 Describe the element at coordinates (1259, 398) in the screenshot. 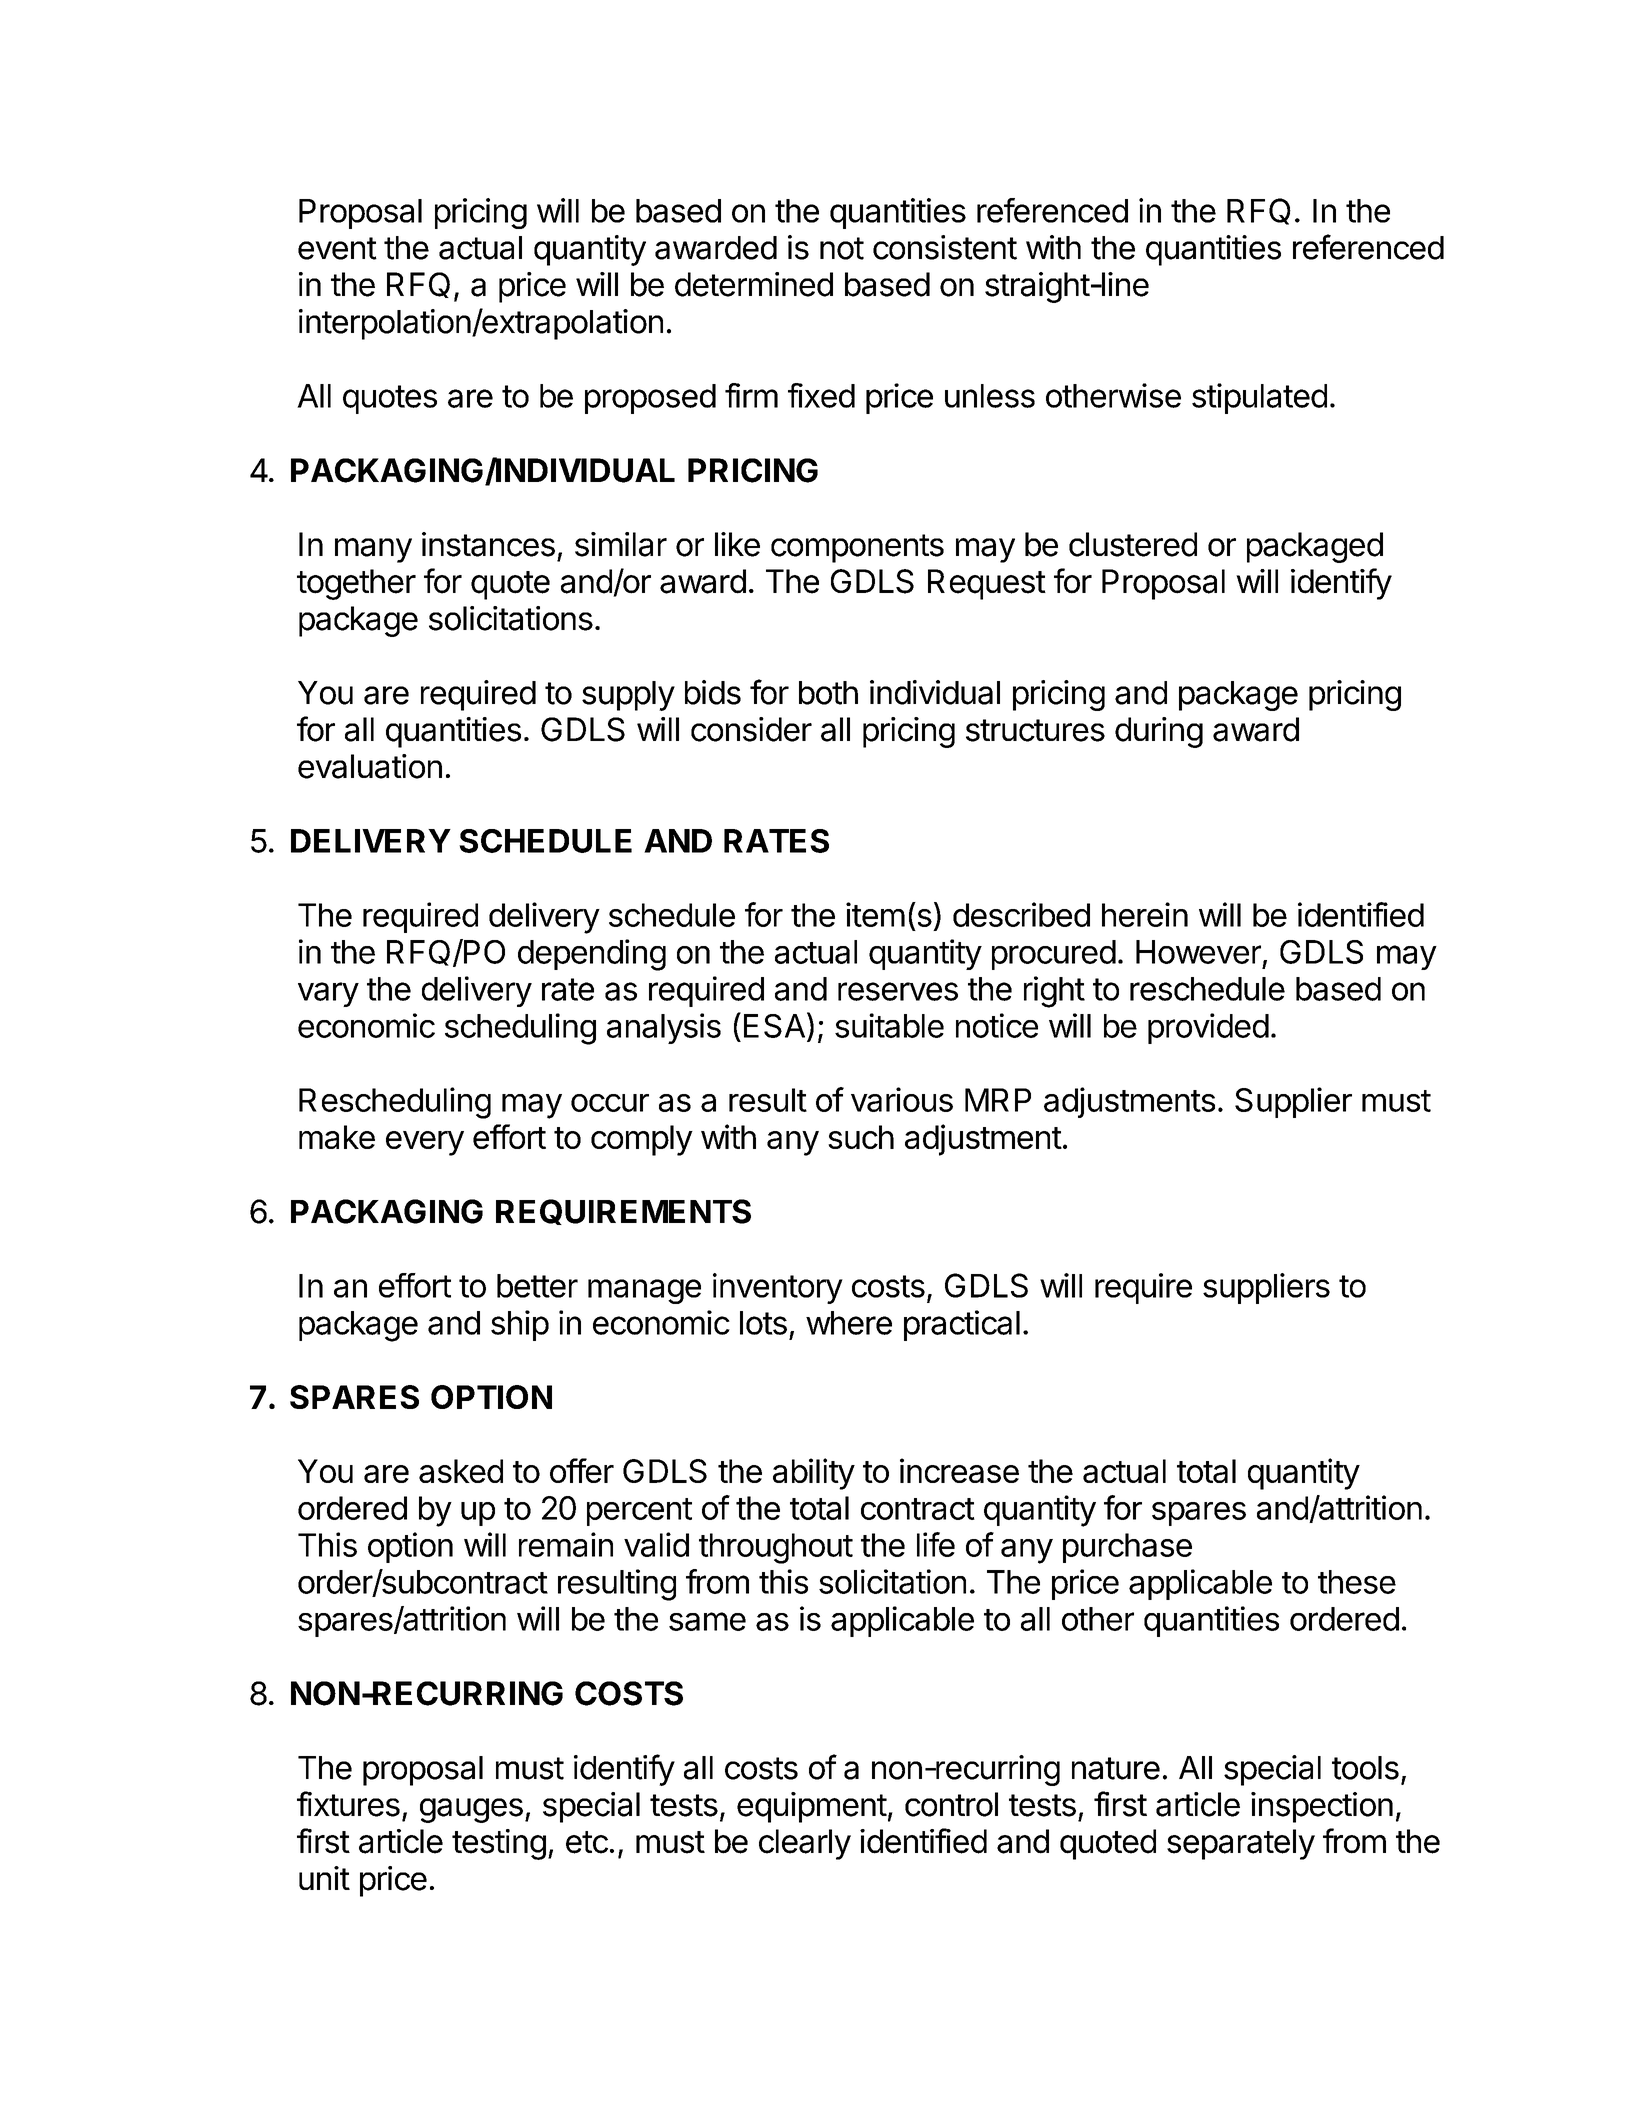

I see `stipulated` at that location.
